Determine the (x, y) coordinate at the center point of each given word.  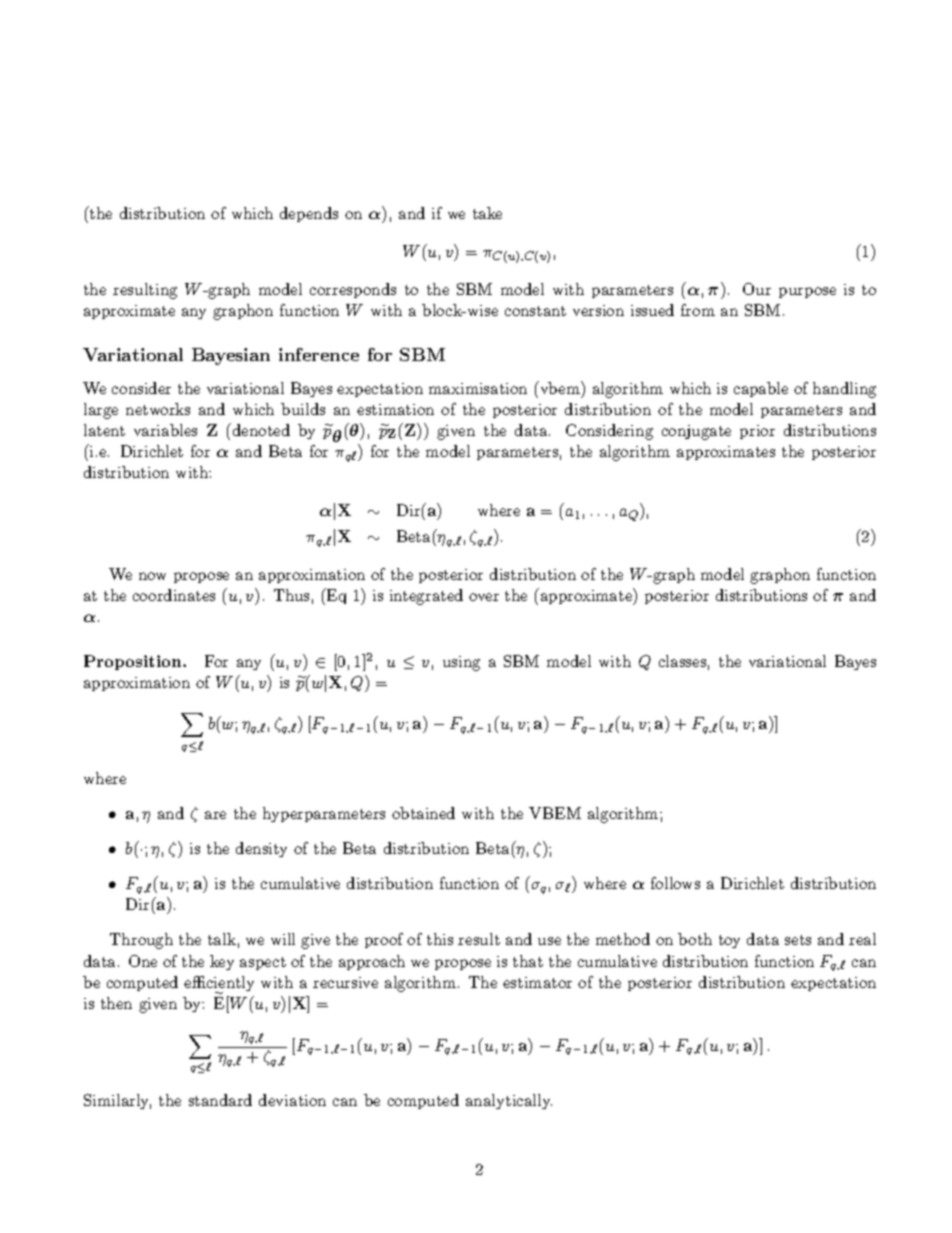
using (461, 663)
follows (675, 883)
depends (309, 214)
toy (729, 941)
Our (757, 289)
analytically (509, 1101)
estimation (395, 409)
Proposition (134, 662)
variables (165, 430)
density (261, 849)
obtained (423, 813)
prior (757, 432)
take (487, 213)
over (484, 597)
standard (220, 1100)
